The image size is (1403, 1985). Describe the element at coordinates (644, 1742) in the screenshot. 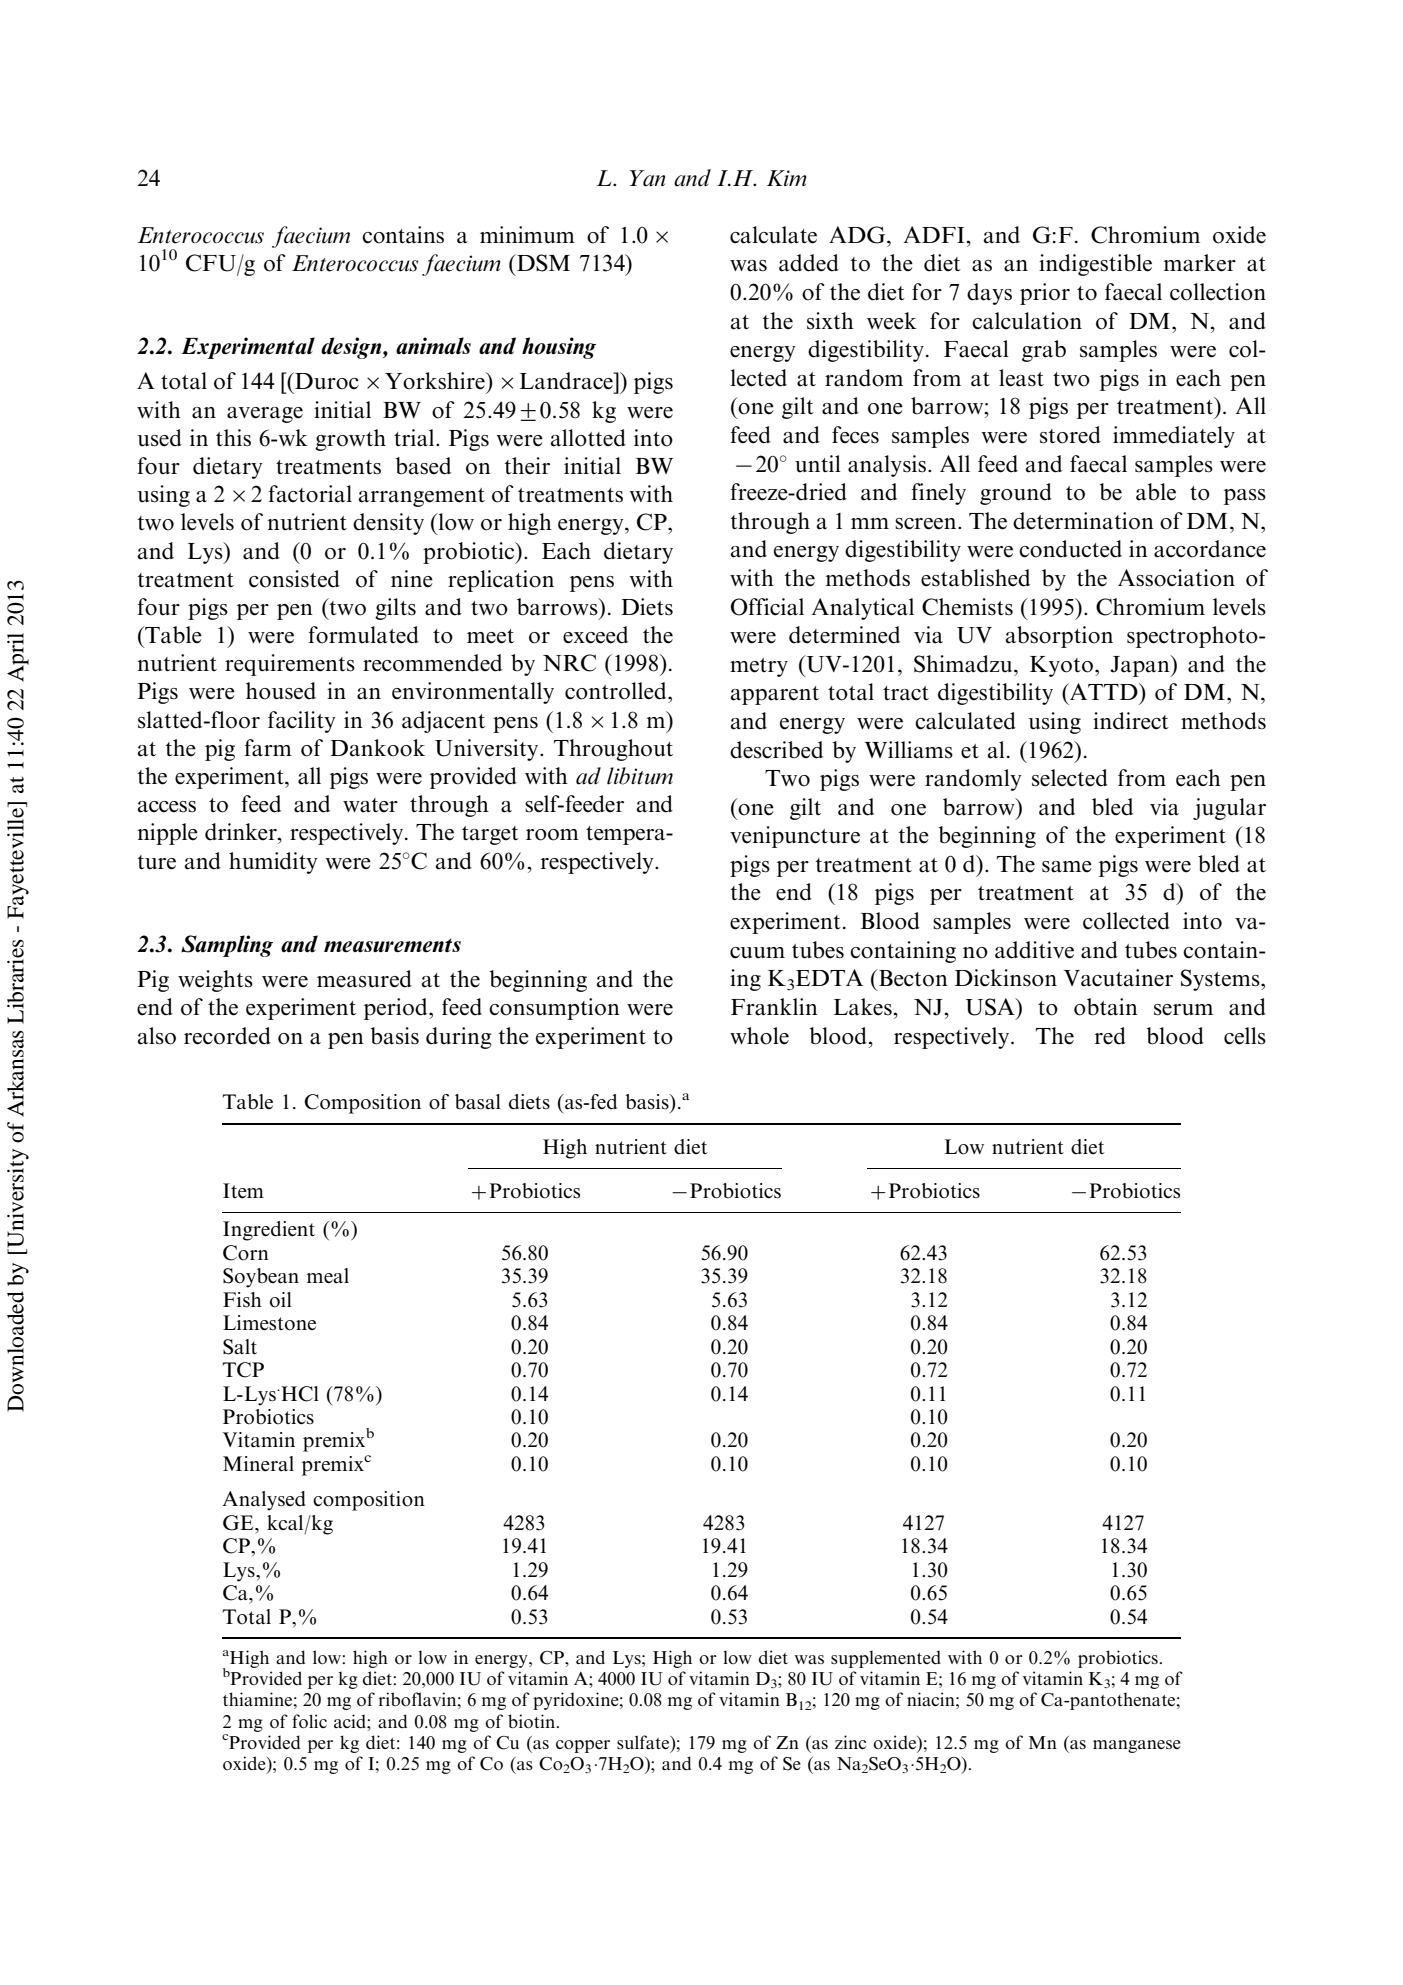

I see `sulfate` at that location.
